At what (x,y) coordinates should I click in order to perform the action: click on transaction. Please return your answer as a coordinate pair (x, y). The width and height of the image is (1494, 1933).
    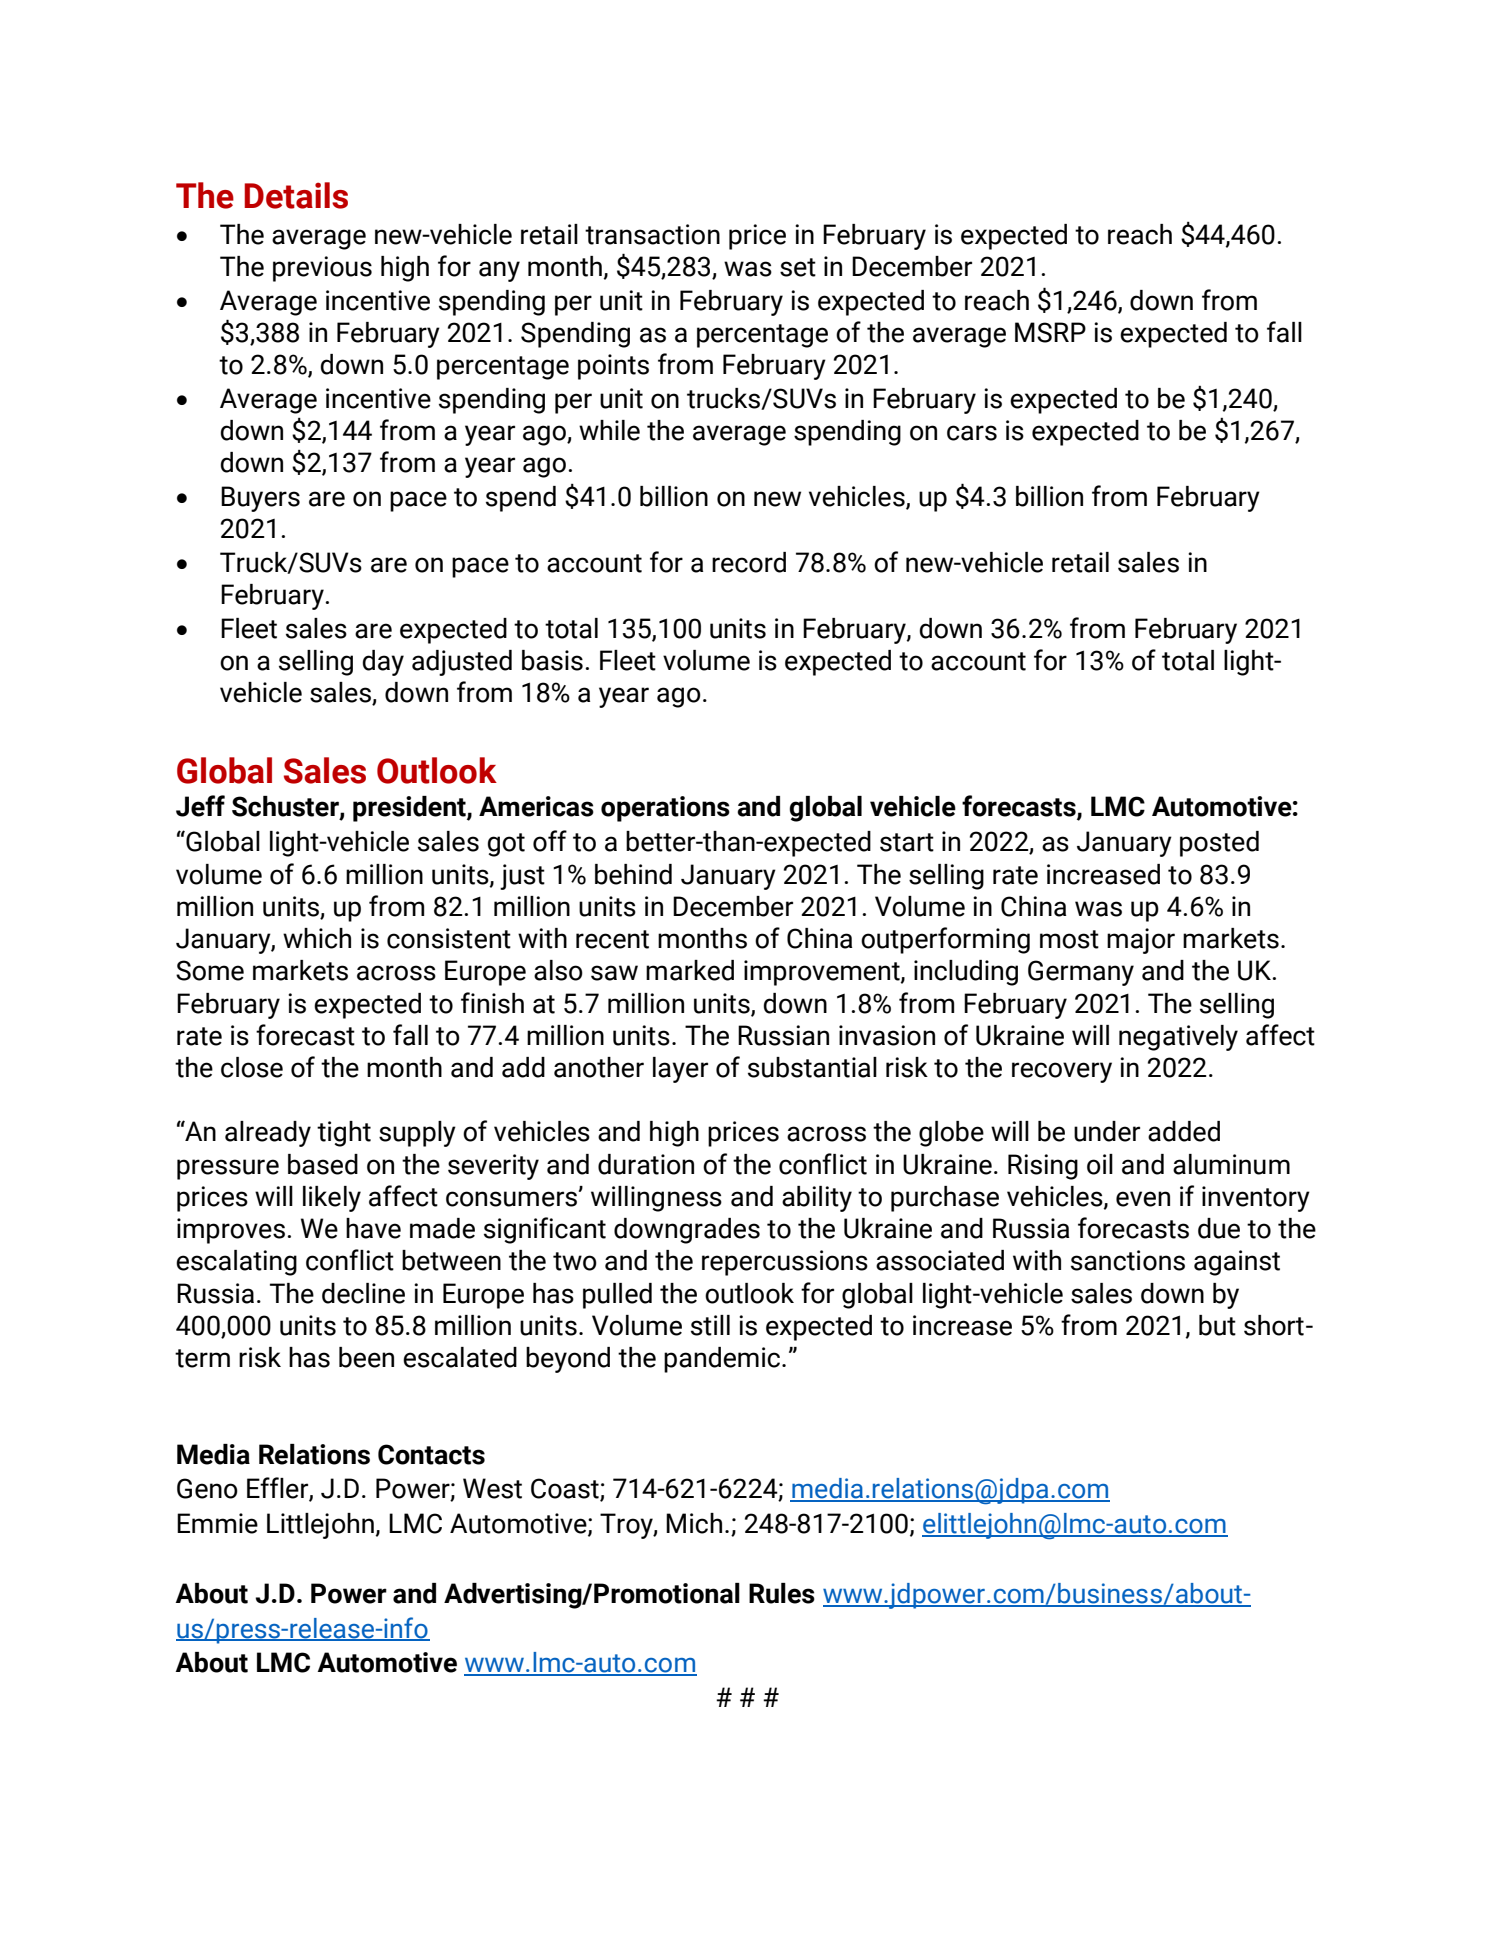
    Looking at the image, I should click on (652, 234).
